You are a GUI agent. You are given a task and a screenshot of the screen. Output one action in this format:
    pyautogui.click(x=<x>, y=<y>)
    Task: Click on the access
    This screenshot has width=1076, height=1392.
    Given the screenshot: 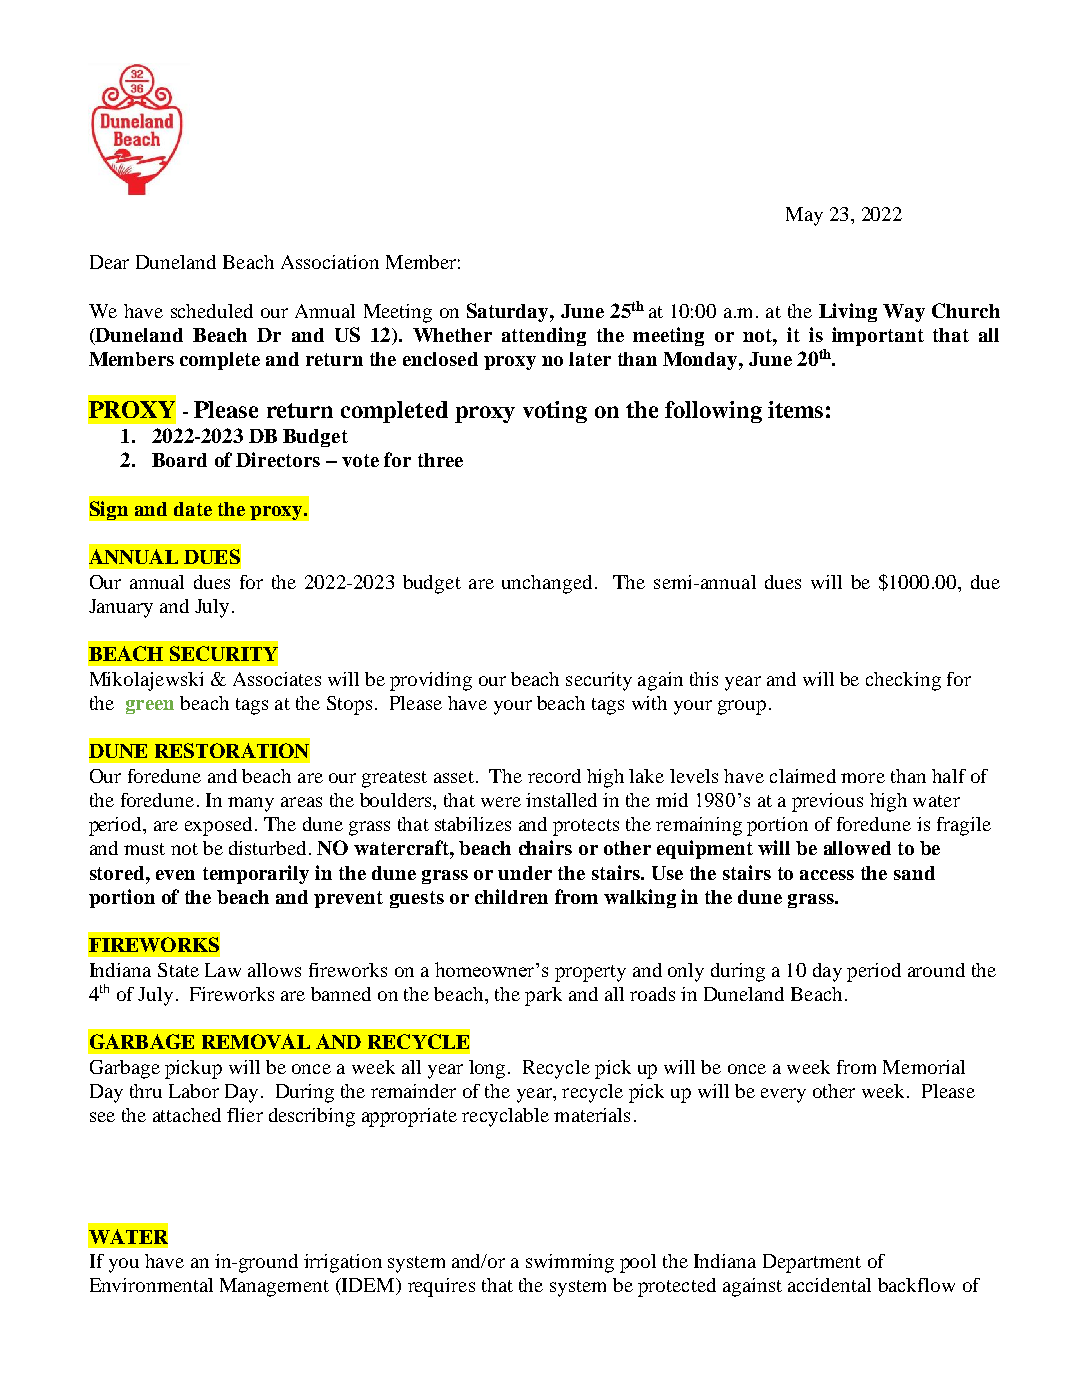 What is the action you would take?
    pyautogui.click(x=827, y=875)
